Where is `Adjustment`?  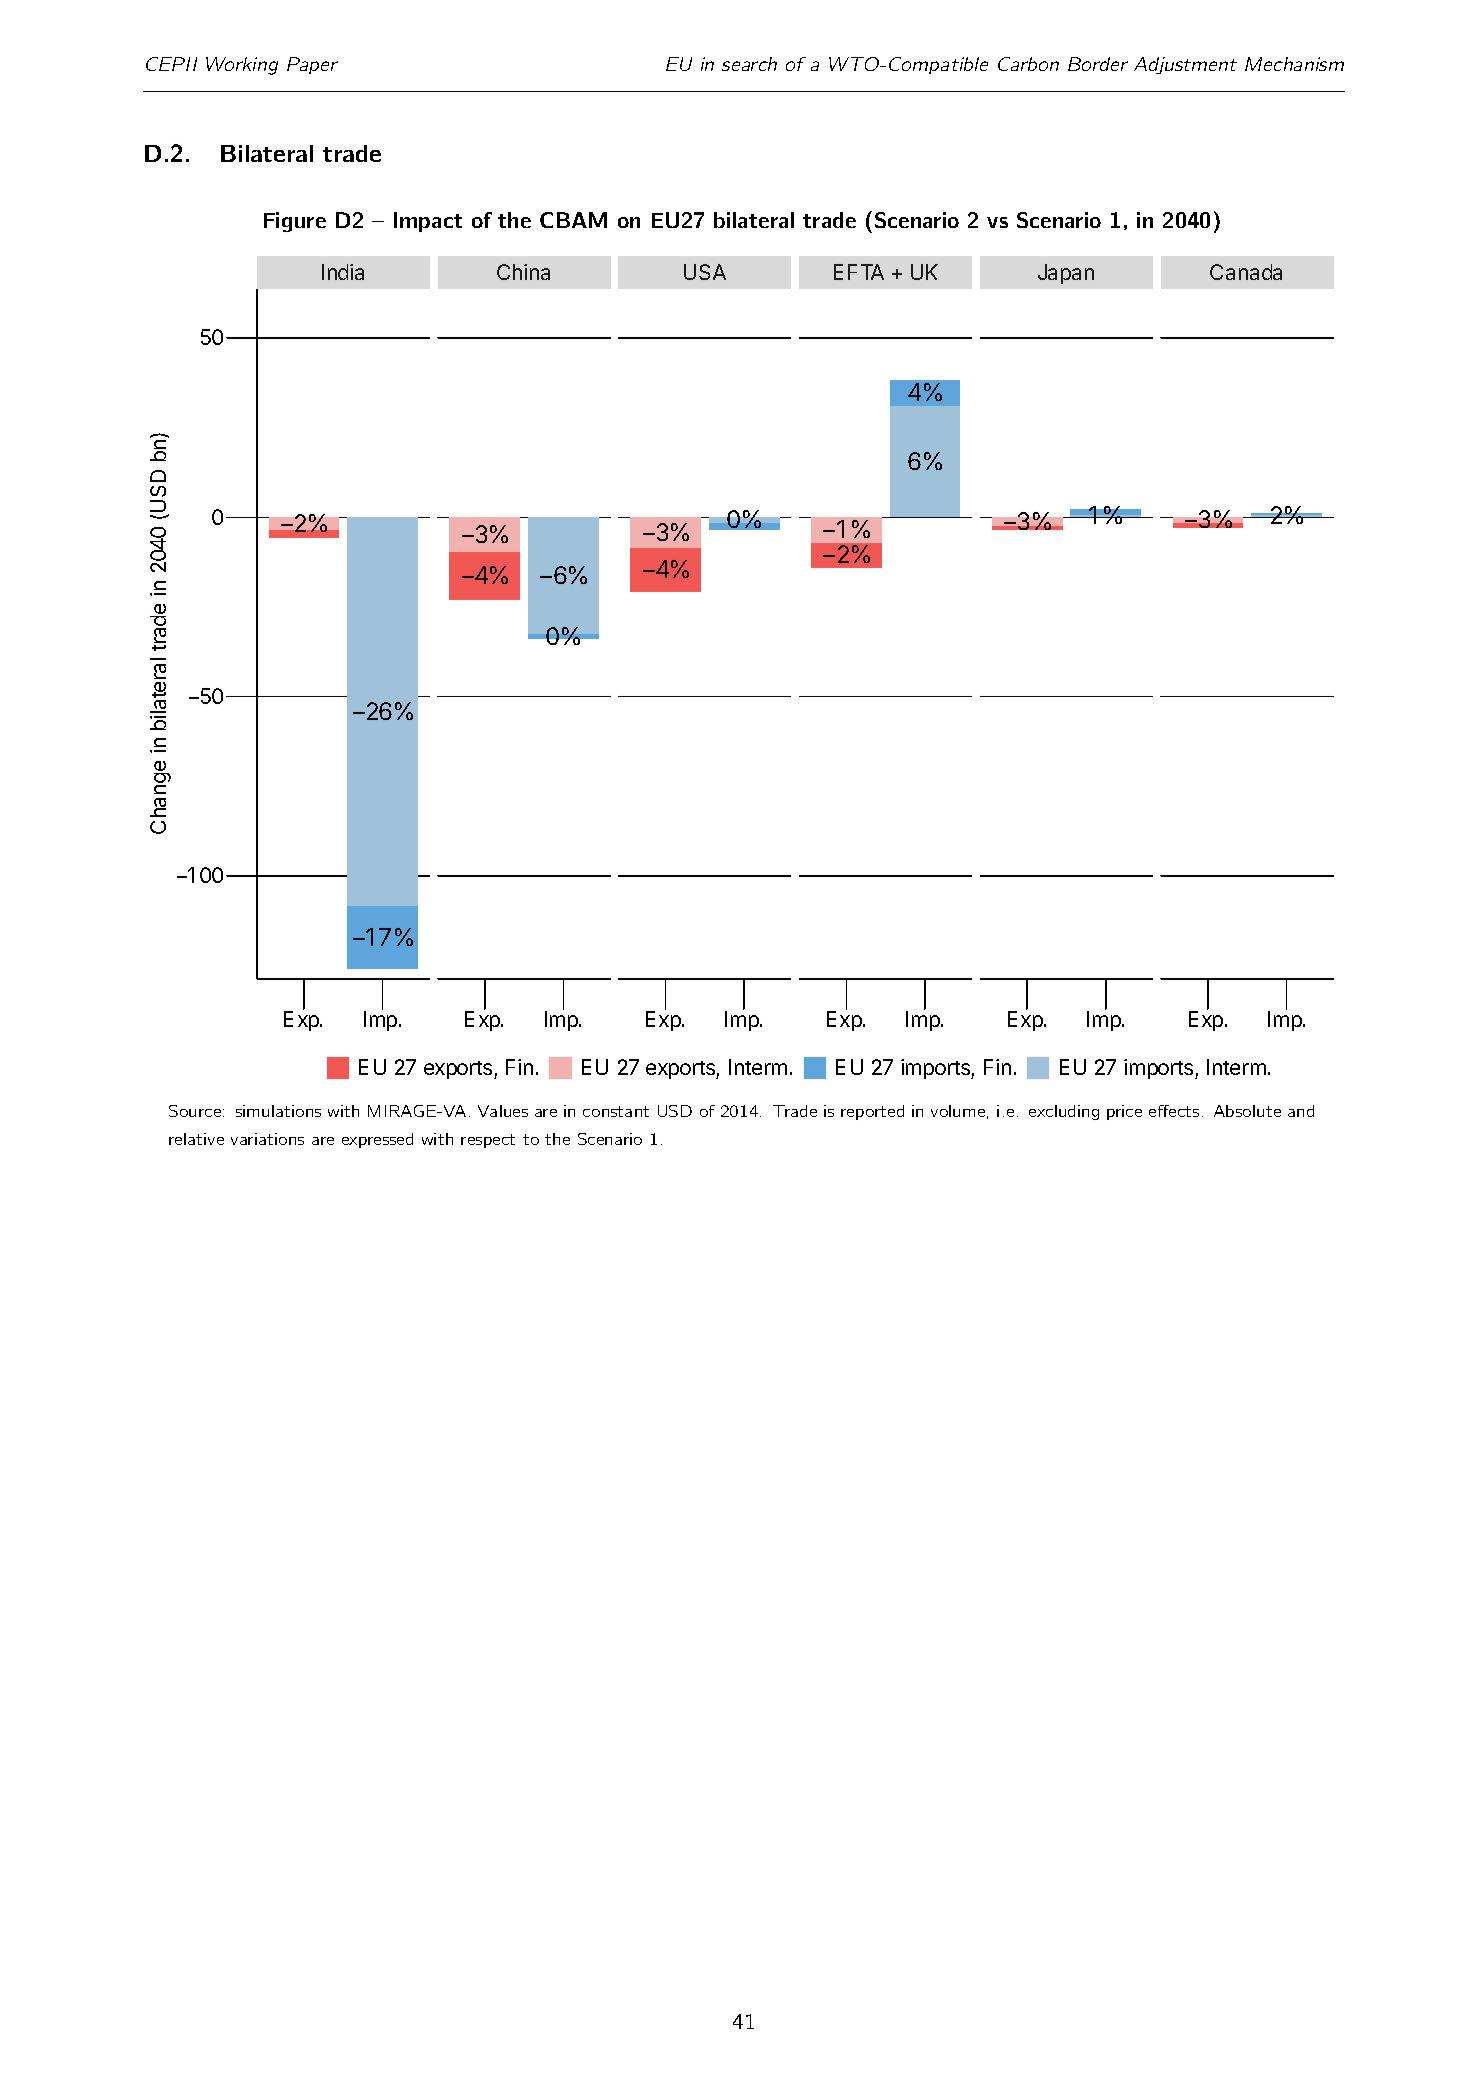 Adjustment is located at coordinates (1185, 65).
